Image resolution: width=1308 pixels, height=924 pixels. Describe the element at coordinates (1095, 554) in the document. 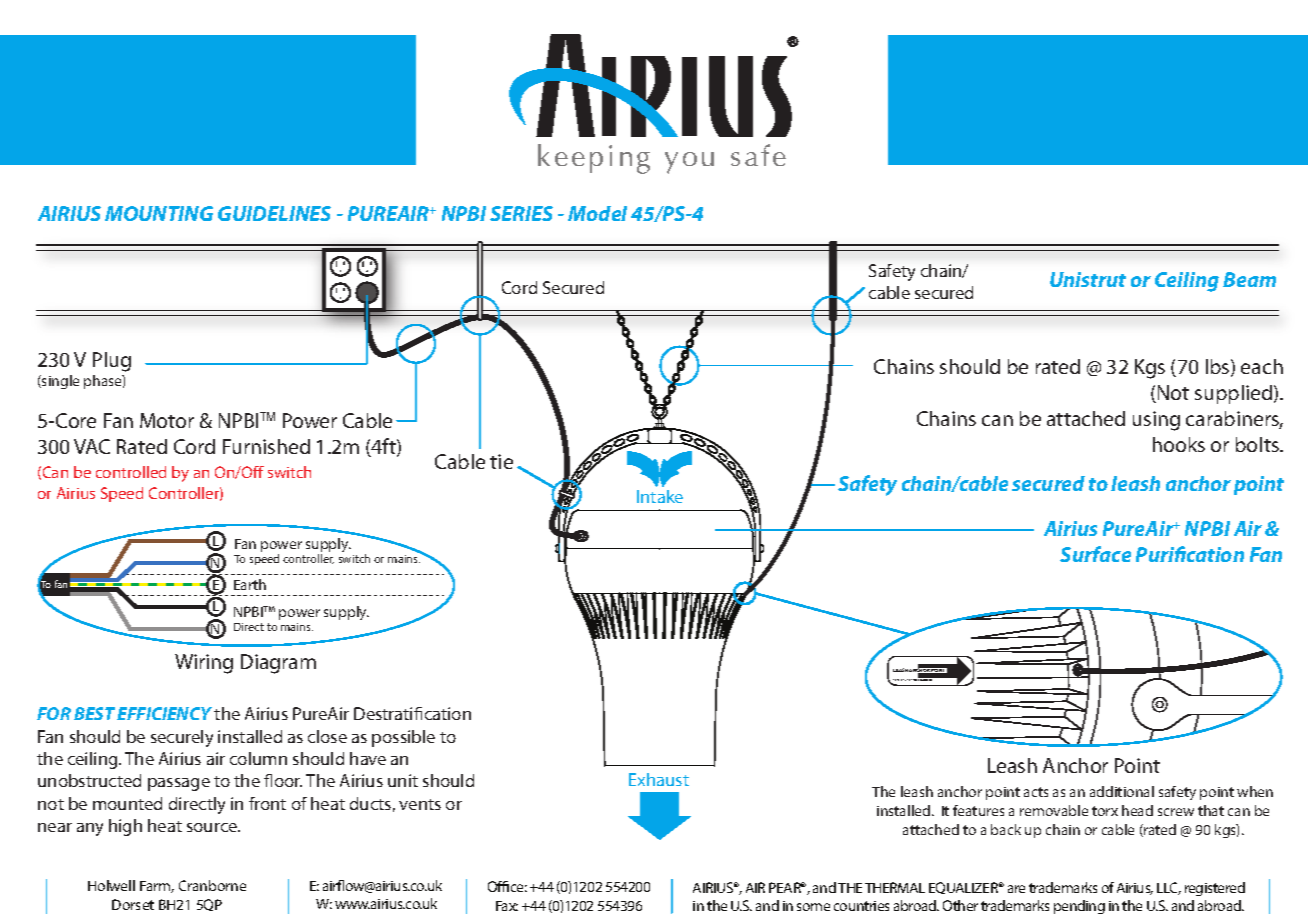

I see `Surface` at that location.
